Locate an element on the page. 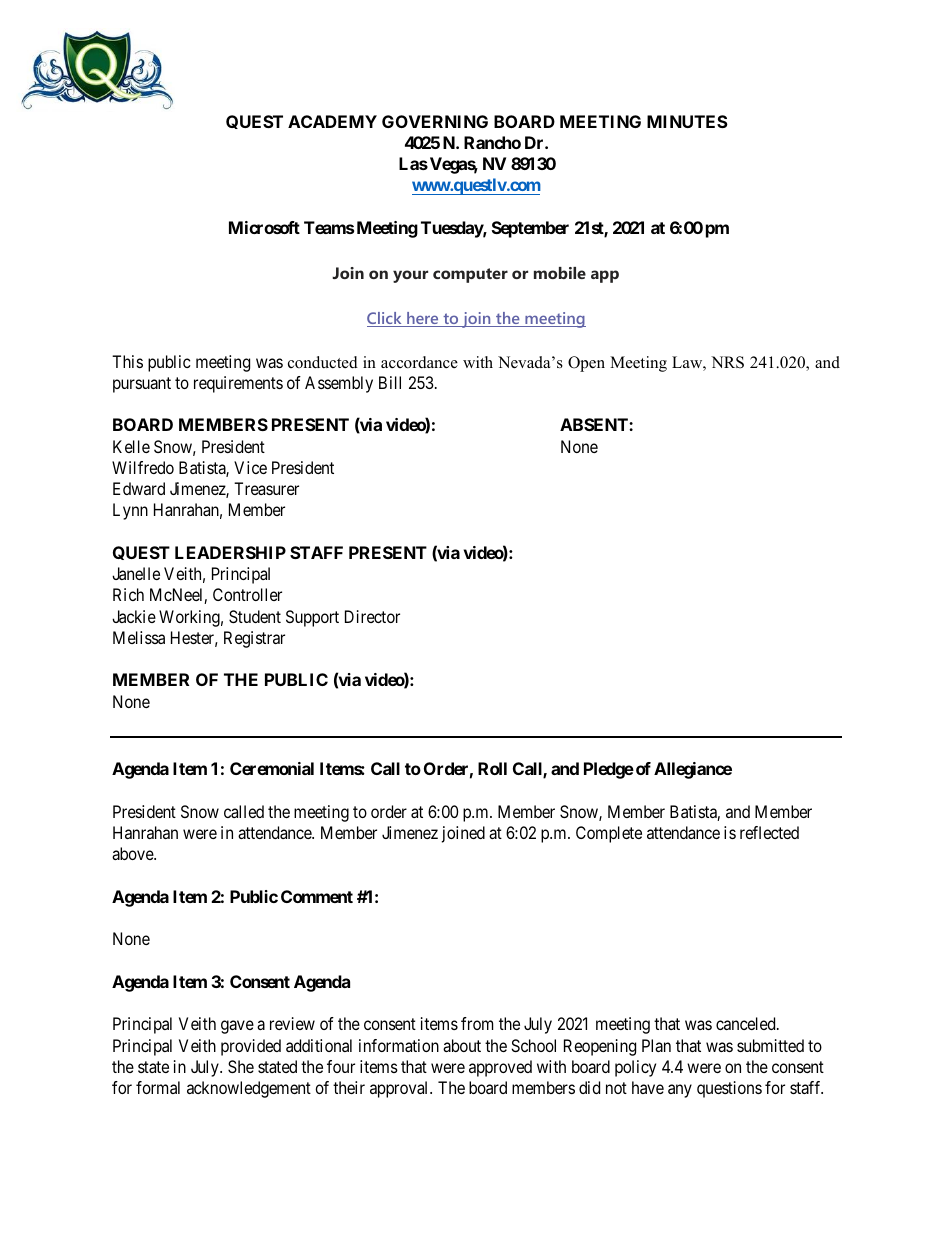  Microsoft is located at coordinates (264, 227).
